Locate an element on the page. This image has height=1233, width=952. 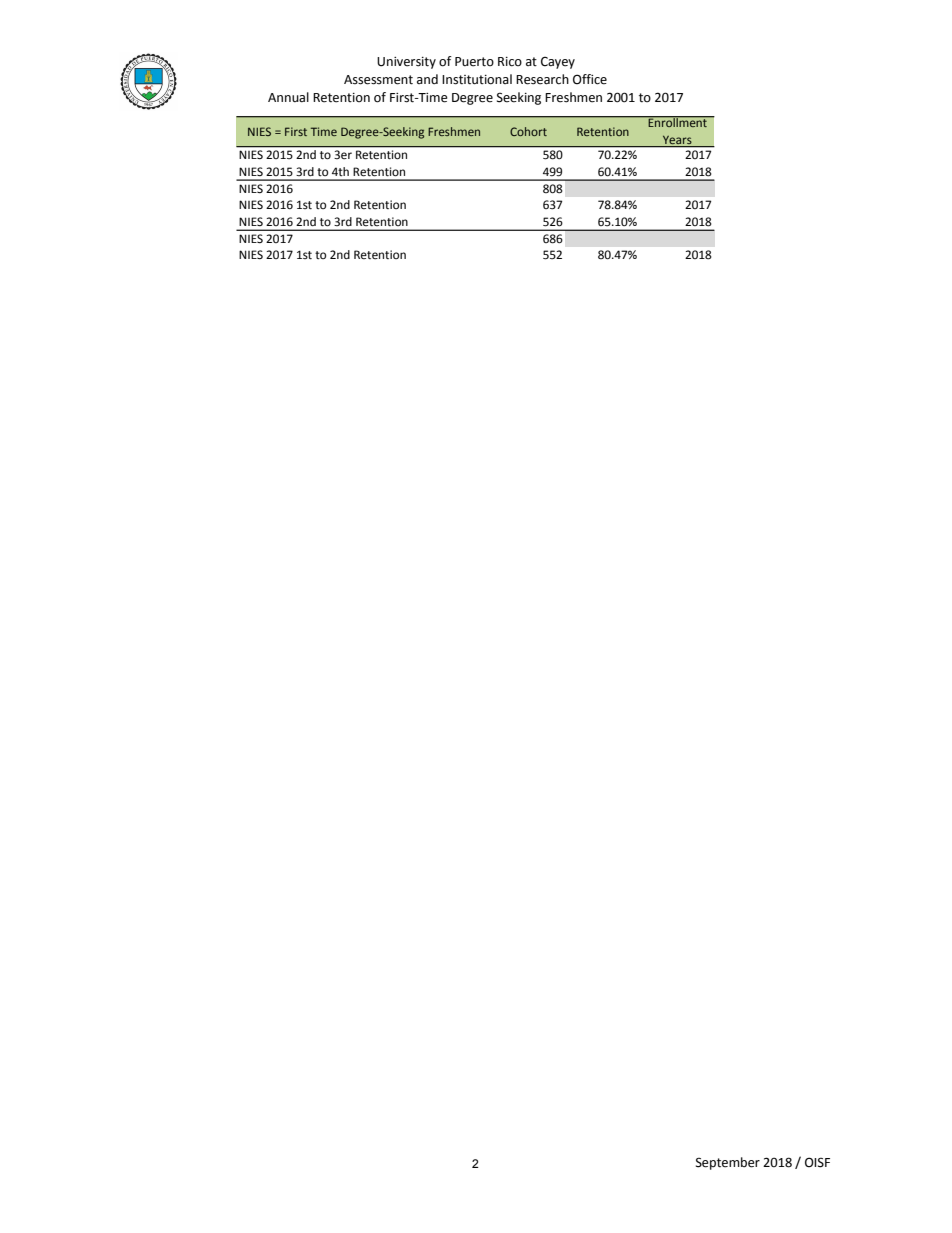
Annual is located at coordinates (288, 97).
